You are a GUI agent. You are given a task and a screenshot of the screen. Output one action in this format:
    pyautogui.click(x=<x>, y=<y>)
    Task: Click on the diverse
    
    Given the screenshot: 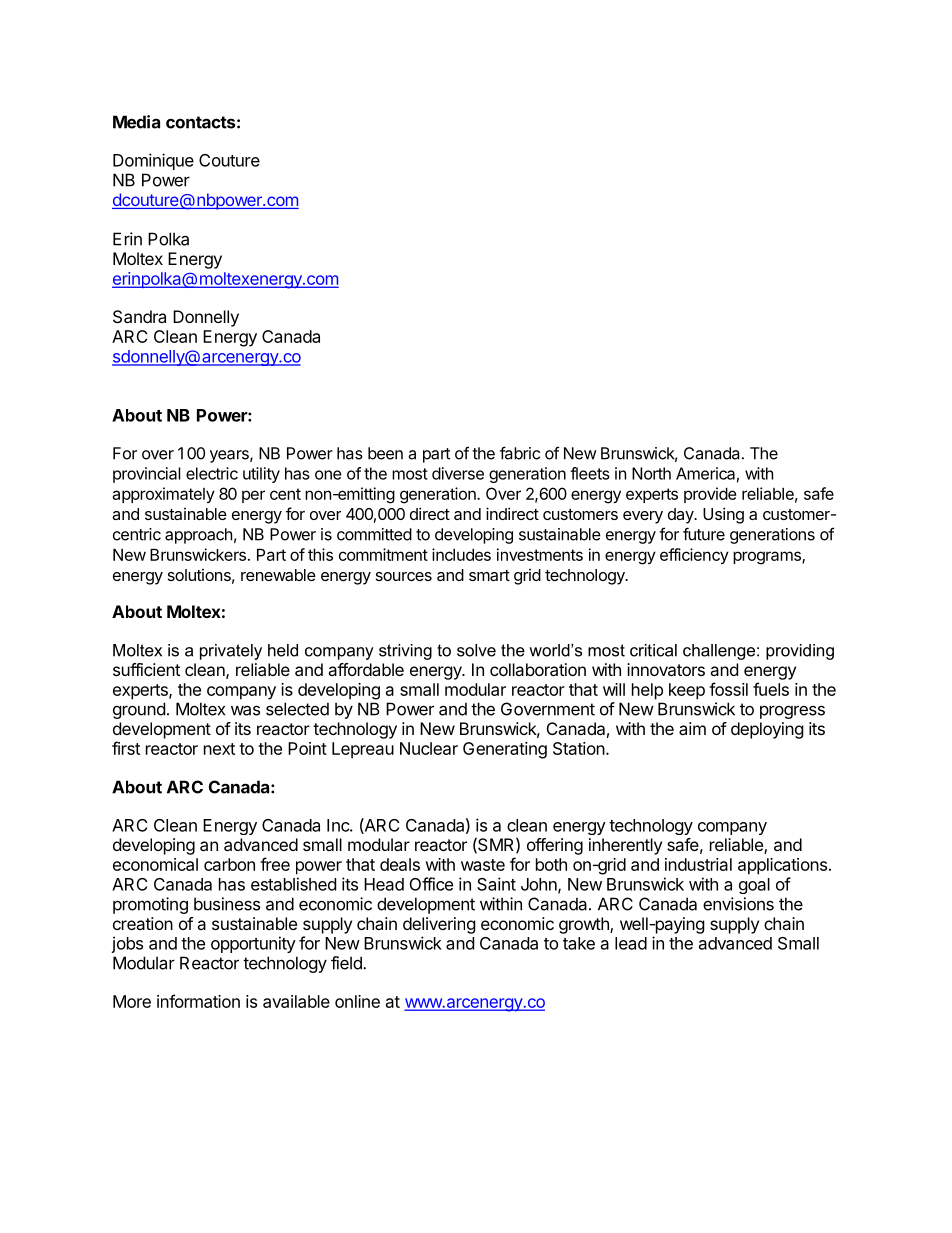 What is the action you would take?
    pyautogui.click(x=458, y=473)
